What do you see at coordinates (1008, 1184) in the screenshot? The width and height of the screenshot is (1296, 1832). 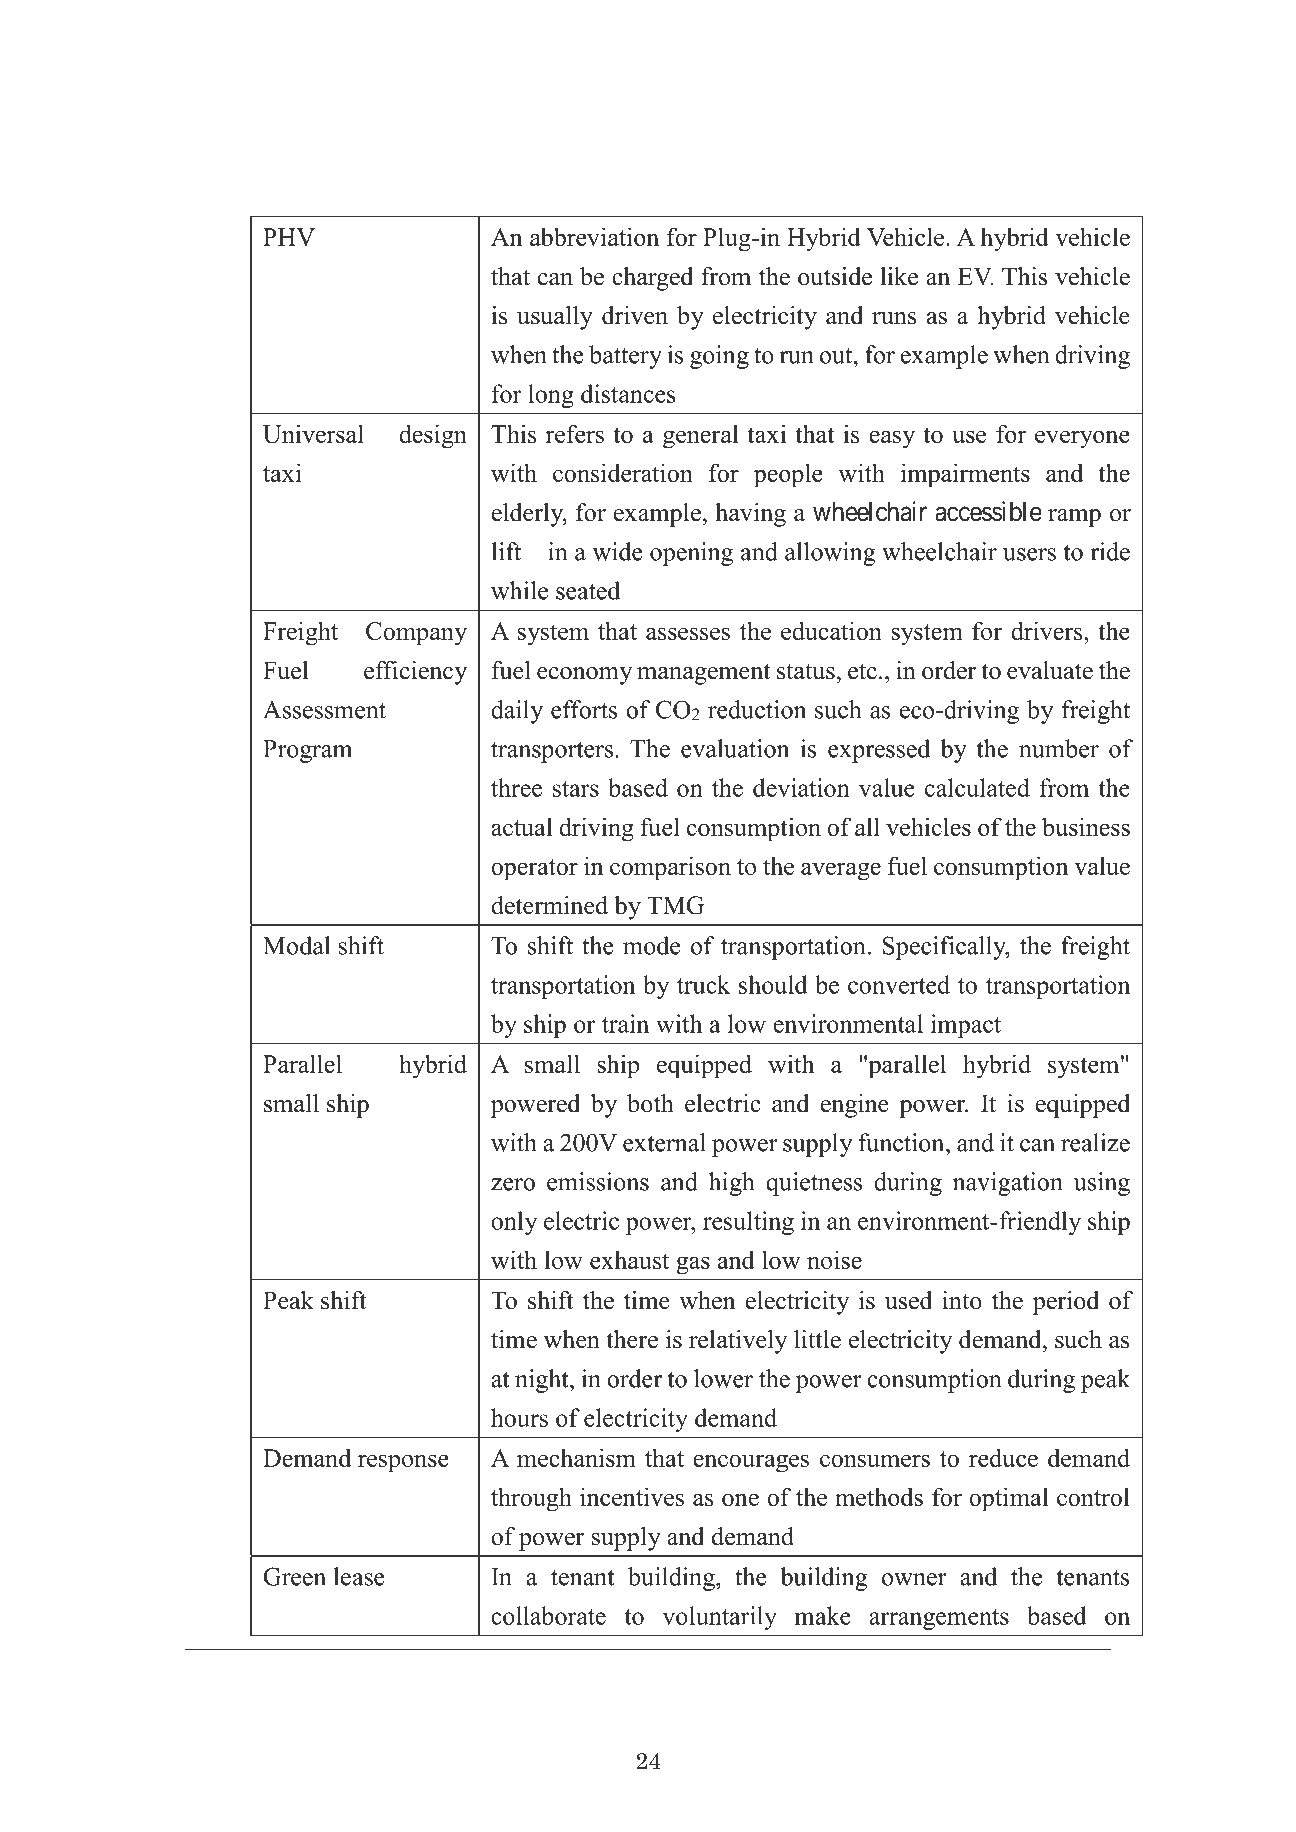 I see `navigation` at bounding box center [1008, 1184].
